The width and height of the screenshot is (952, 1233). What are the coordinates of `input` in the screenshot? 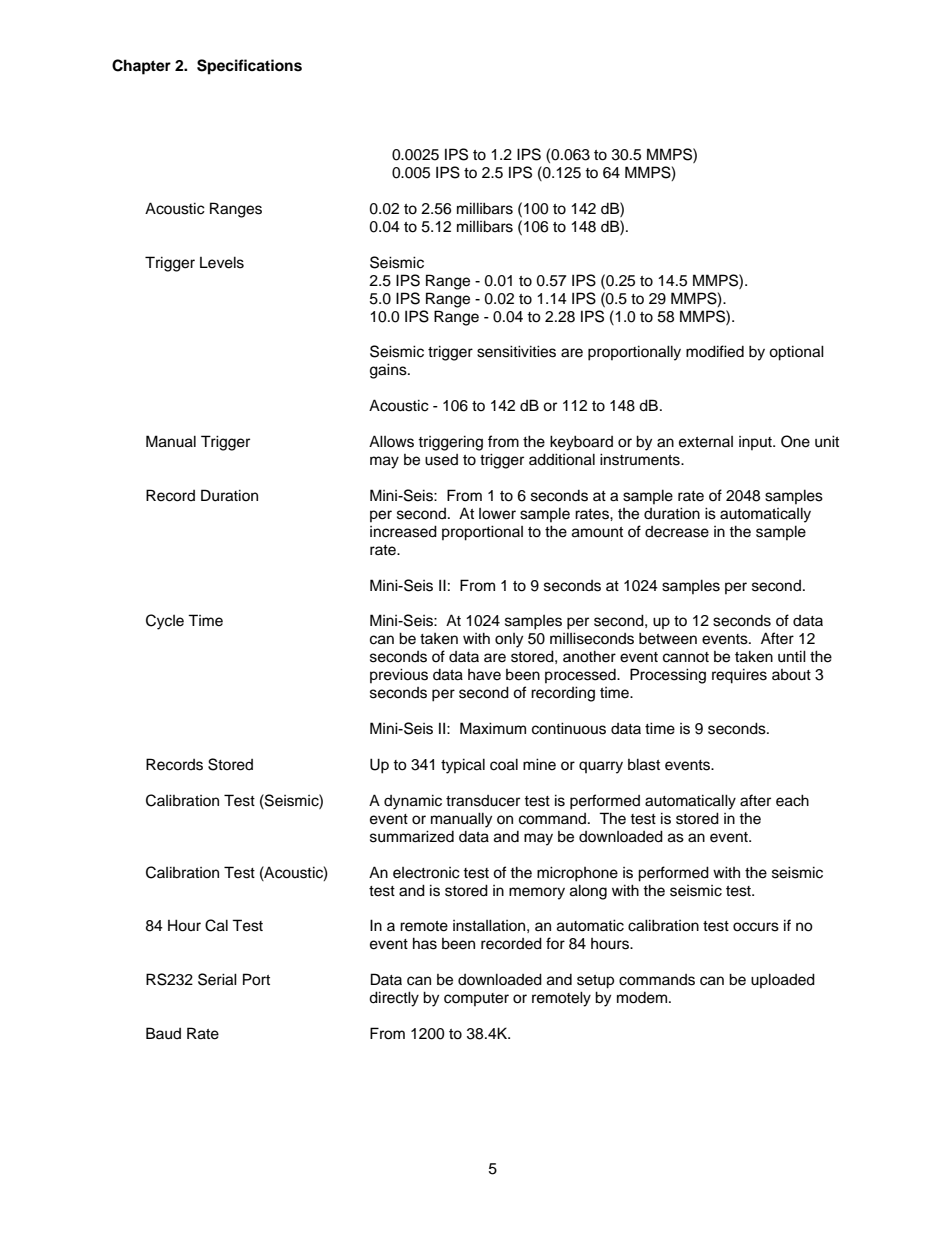 It's located at (756, 443).
